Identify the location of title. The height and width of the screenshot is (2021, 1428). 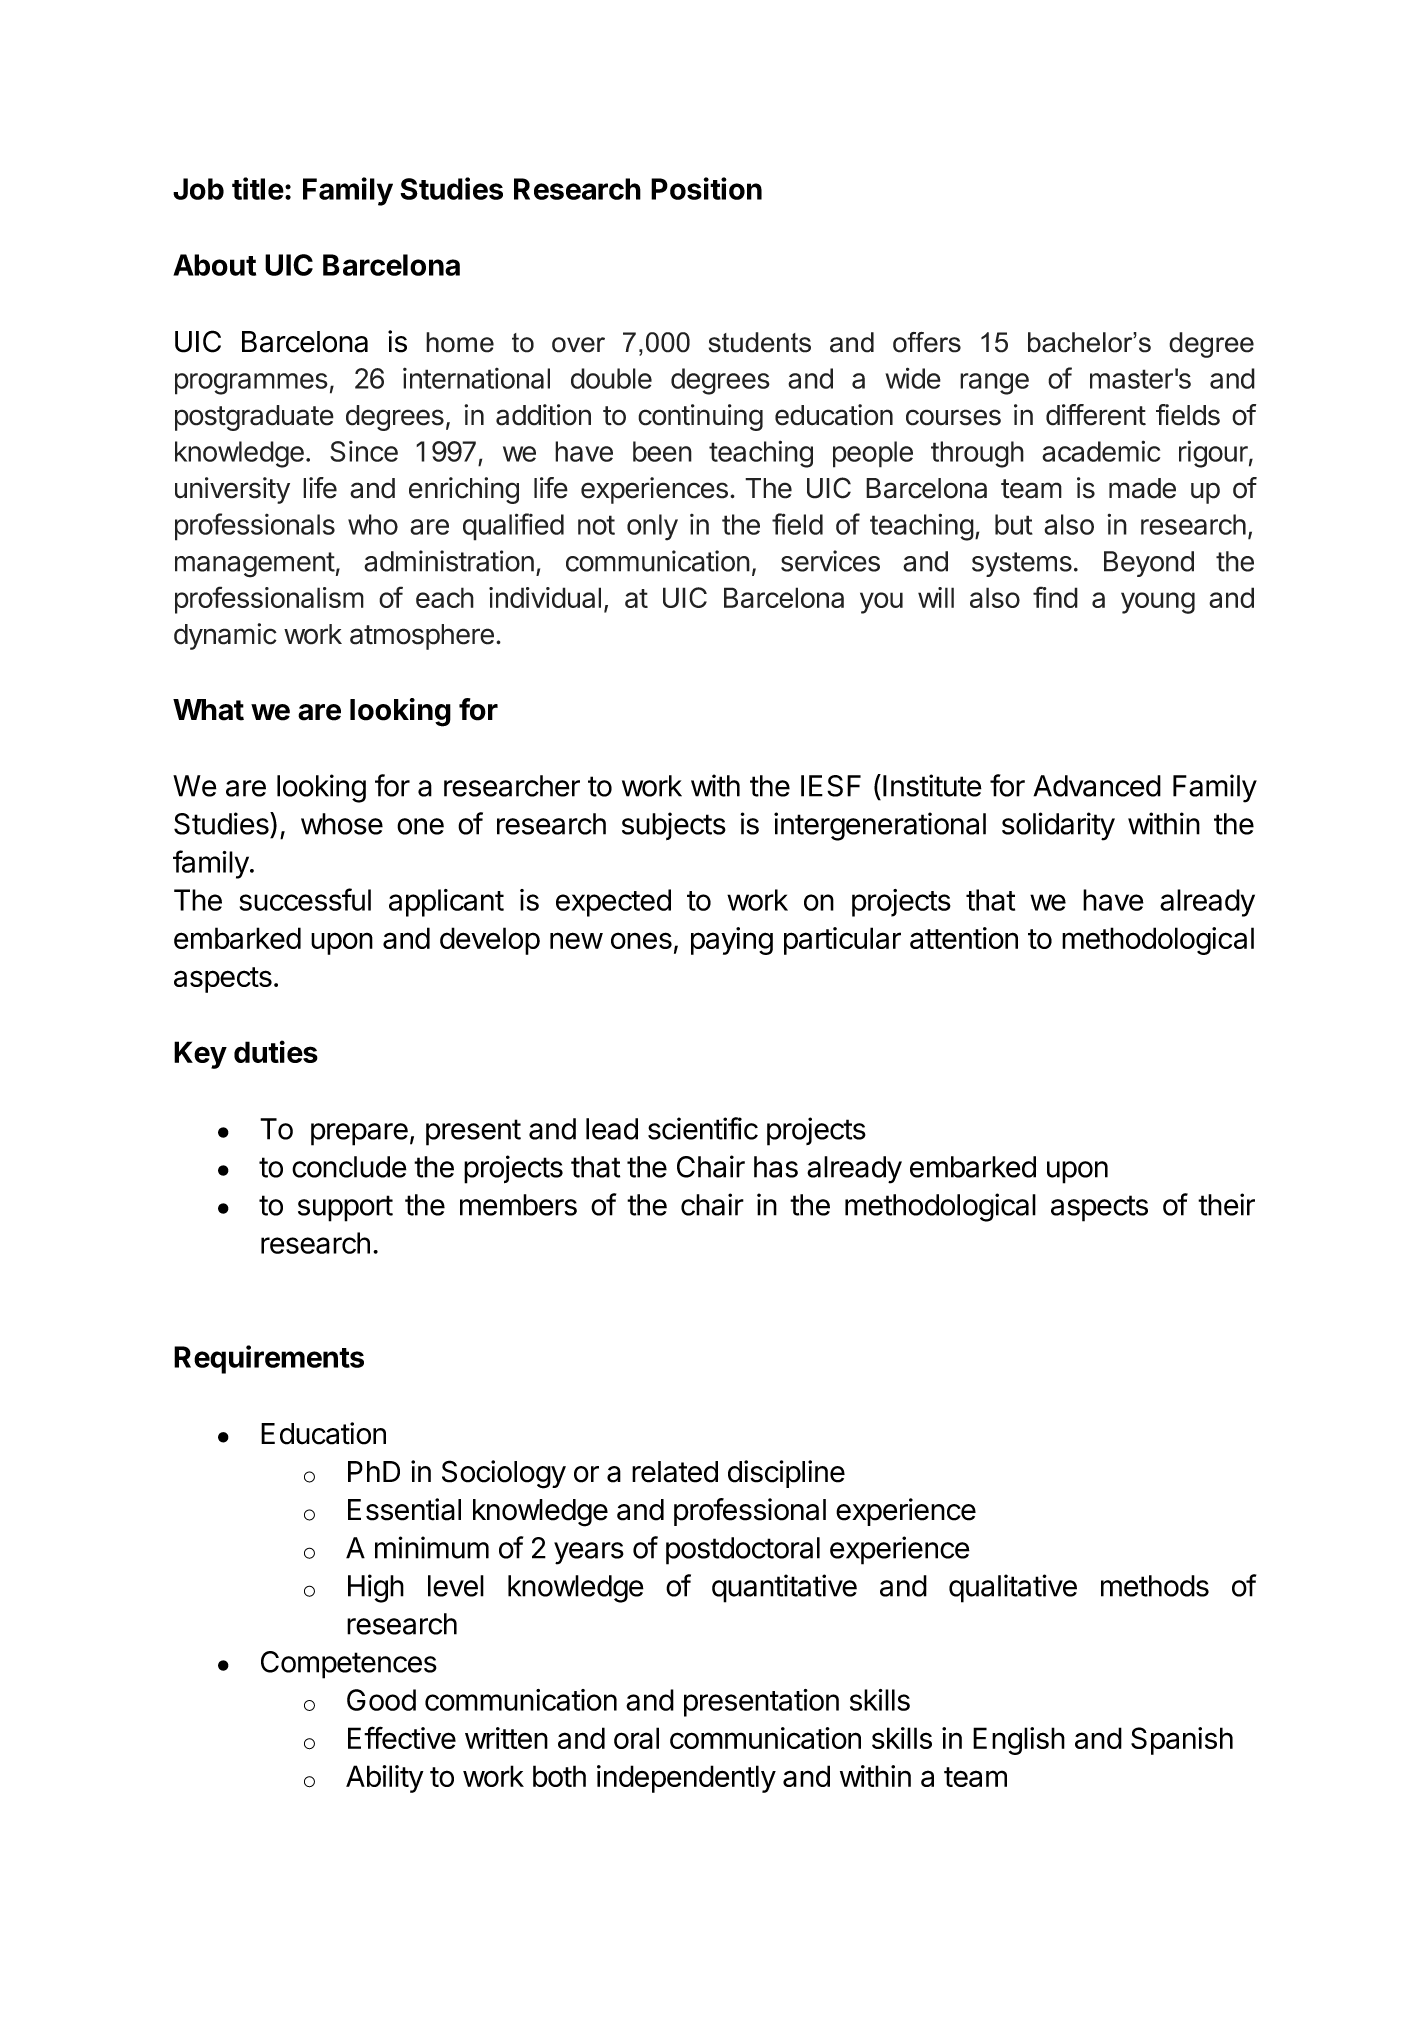
(258, 188).
